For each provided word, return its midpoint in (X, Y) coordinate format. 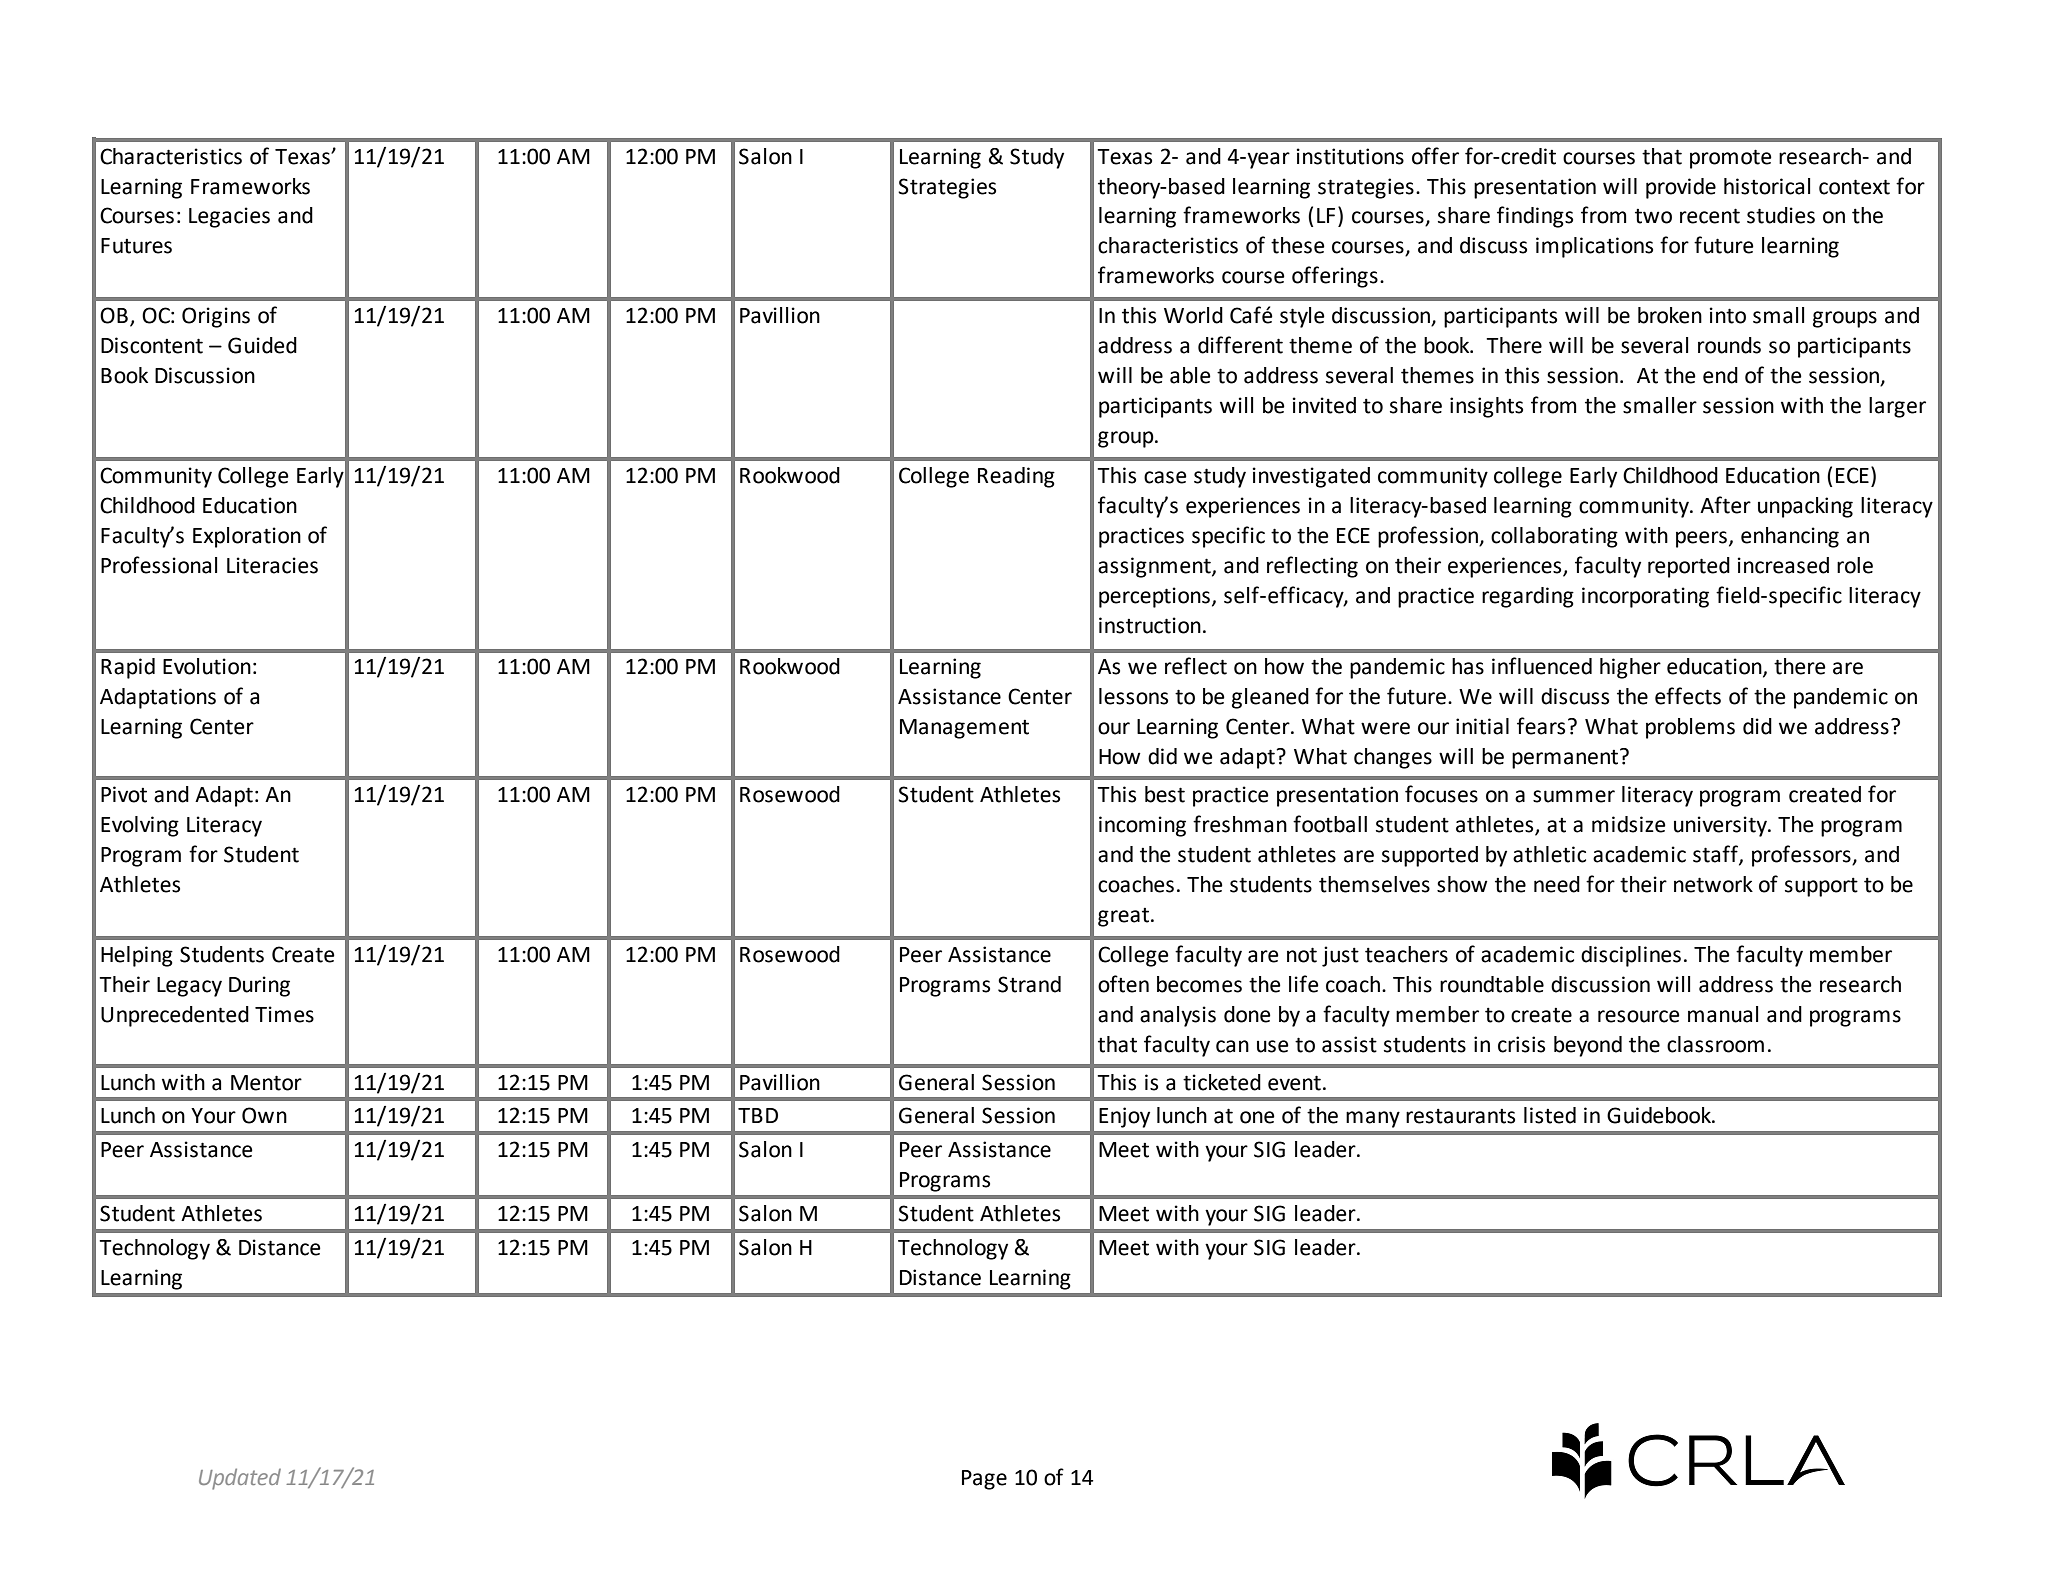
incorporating (1645, 597)
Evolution (207, 666)
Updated (240, 1479)
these (1298, 245)
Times (284, 1014)
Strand (1029, 984)
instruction (1150, 625)
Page (984, 1480)
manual (1723, 1014)
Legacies (229, 217)
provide (1681, 188)
